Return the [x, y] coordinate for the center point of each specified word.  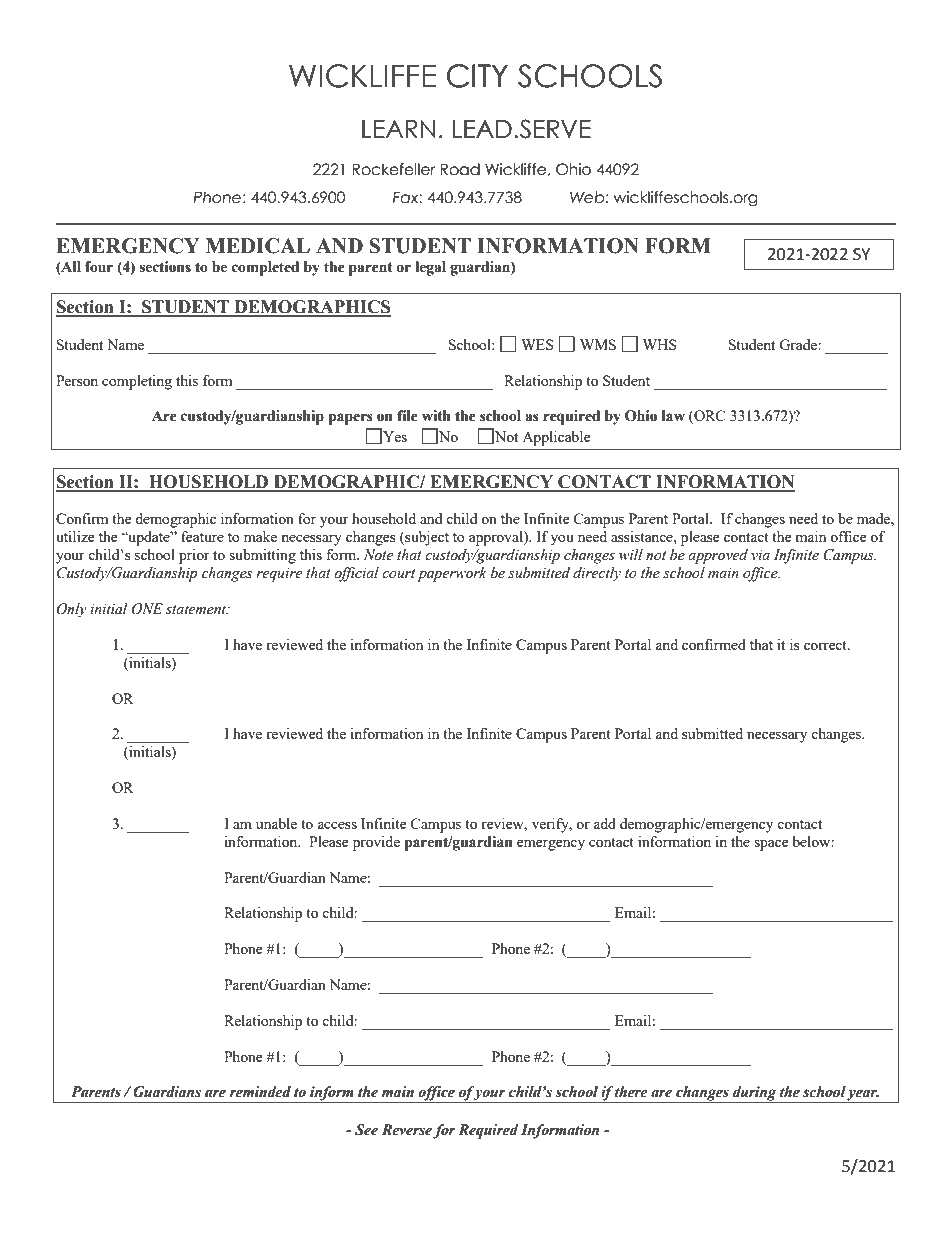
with [436, 416]
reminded [260, 1092]
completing [137, 382]
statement [197, 610]
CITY [477, 76]
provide [376, 843]
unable [276, 823]
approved [718, 556]
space [771, 845]
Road [460, 169]
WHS [659, 344]
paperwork [452, 574]
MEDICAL [258, 246]
